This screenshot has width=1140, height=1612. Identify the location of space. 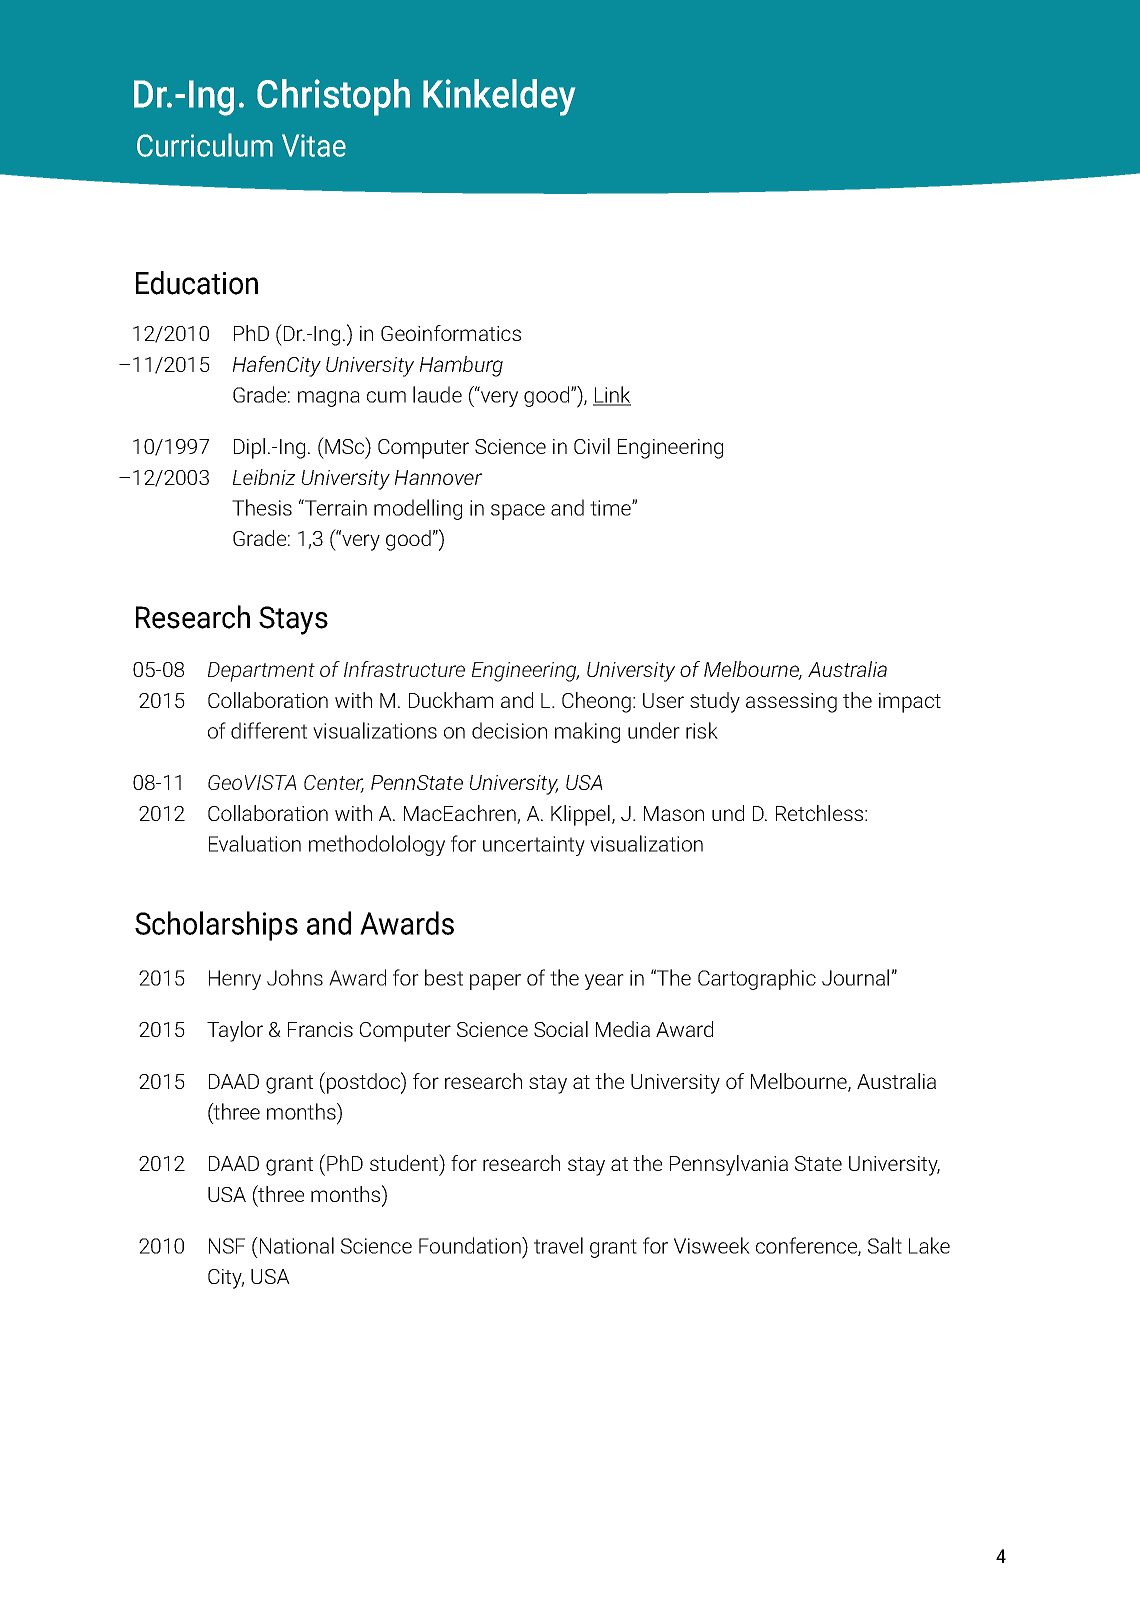
(518, 512).
